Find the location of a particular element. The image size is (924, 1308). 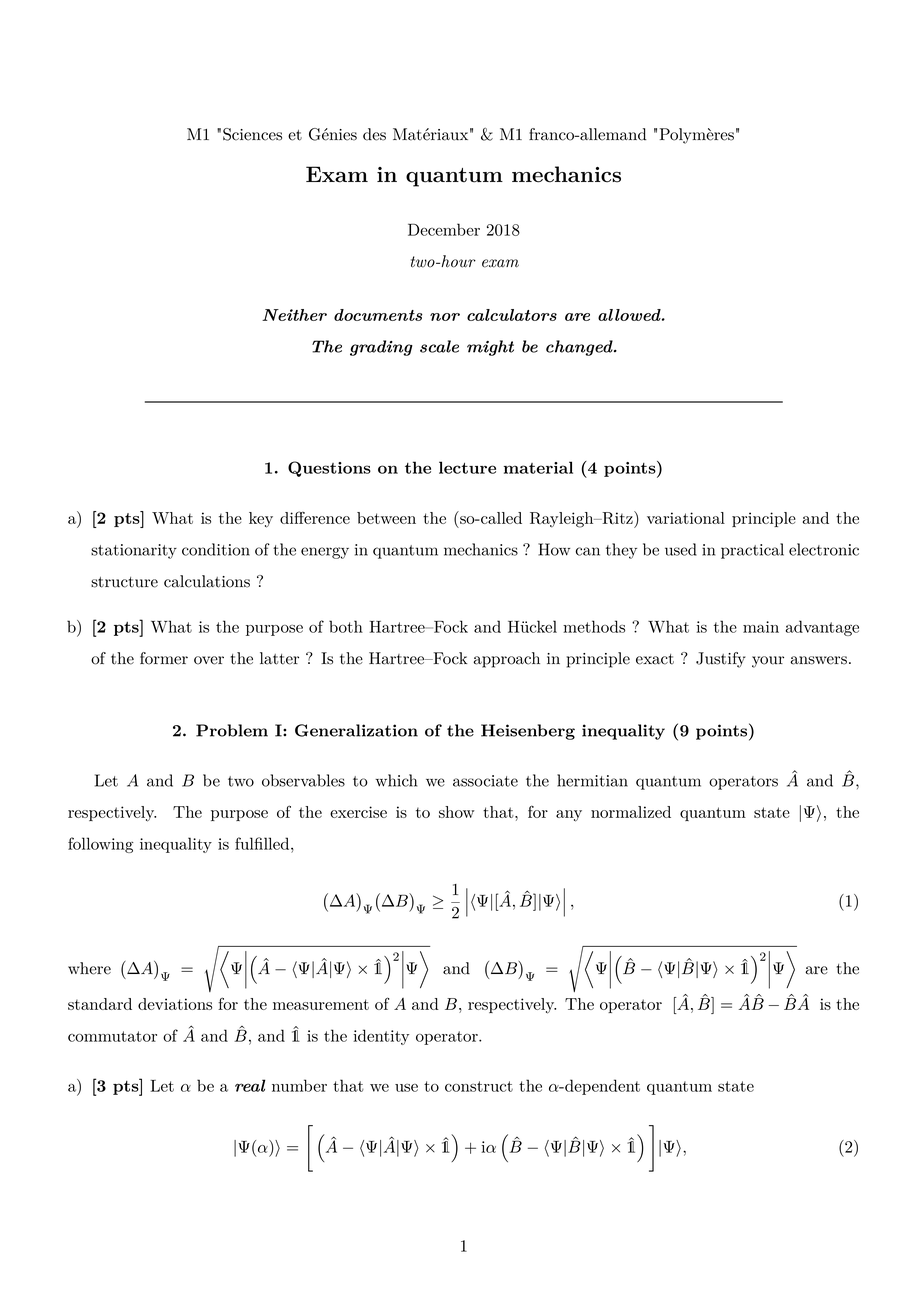

December is located at coordinates (444, 229).
